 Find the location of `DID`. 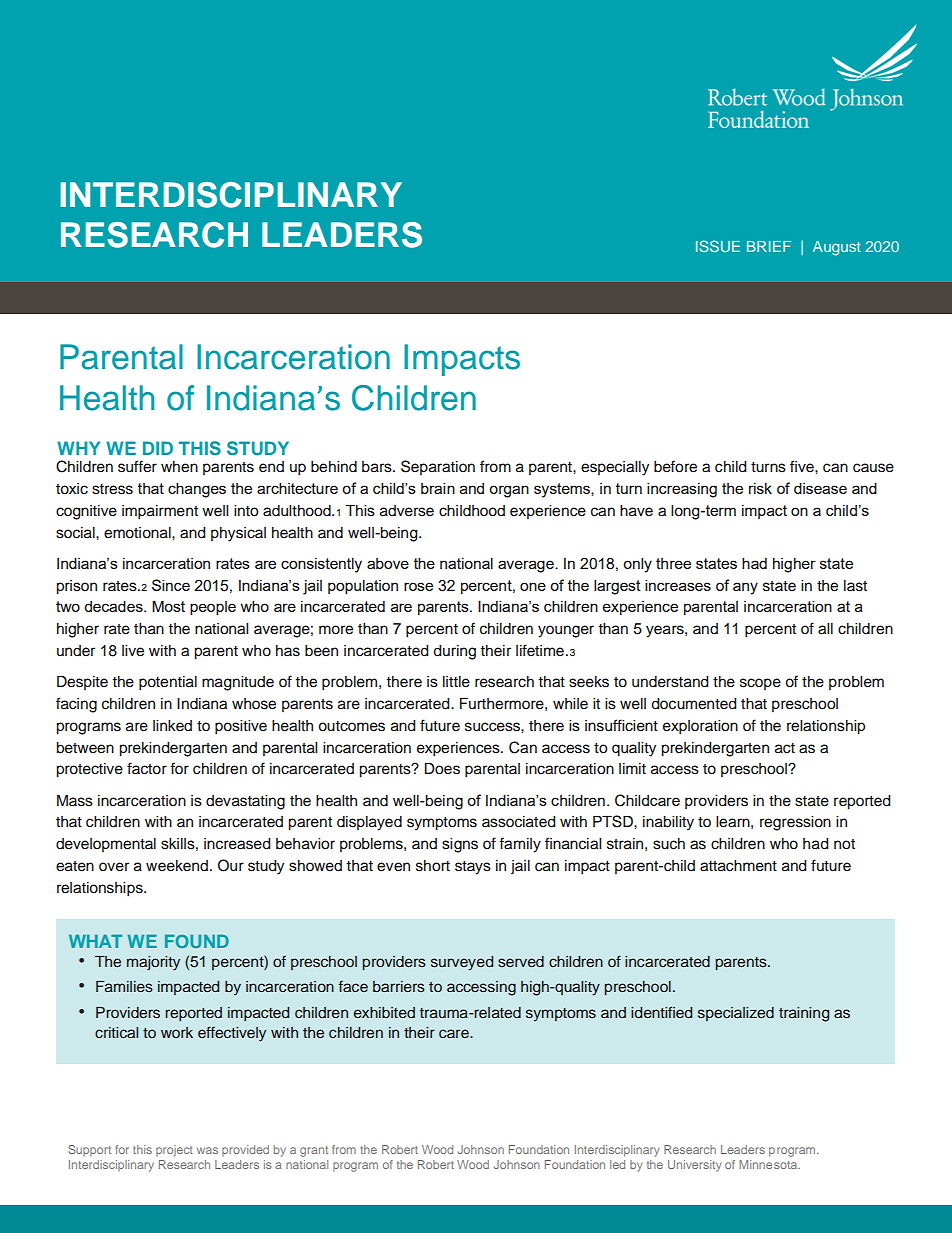

DID is located at coordinates (158, 448).
